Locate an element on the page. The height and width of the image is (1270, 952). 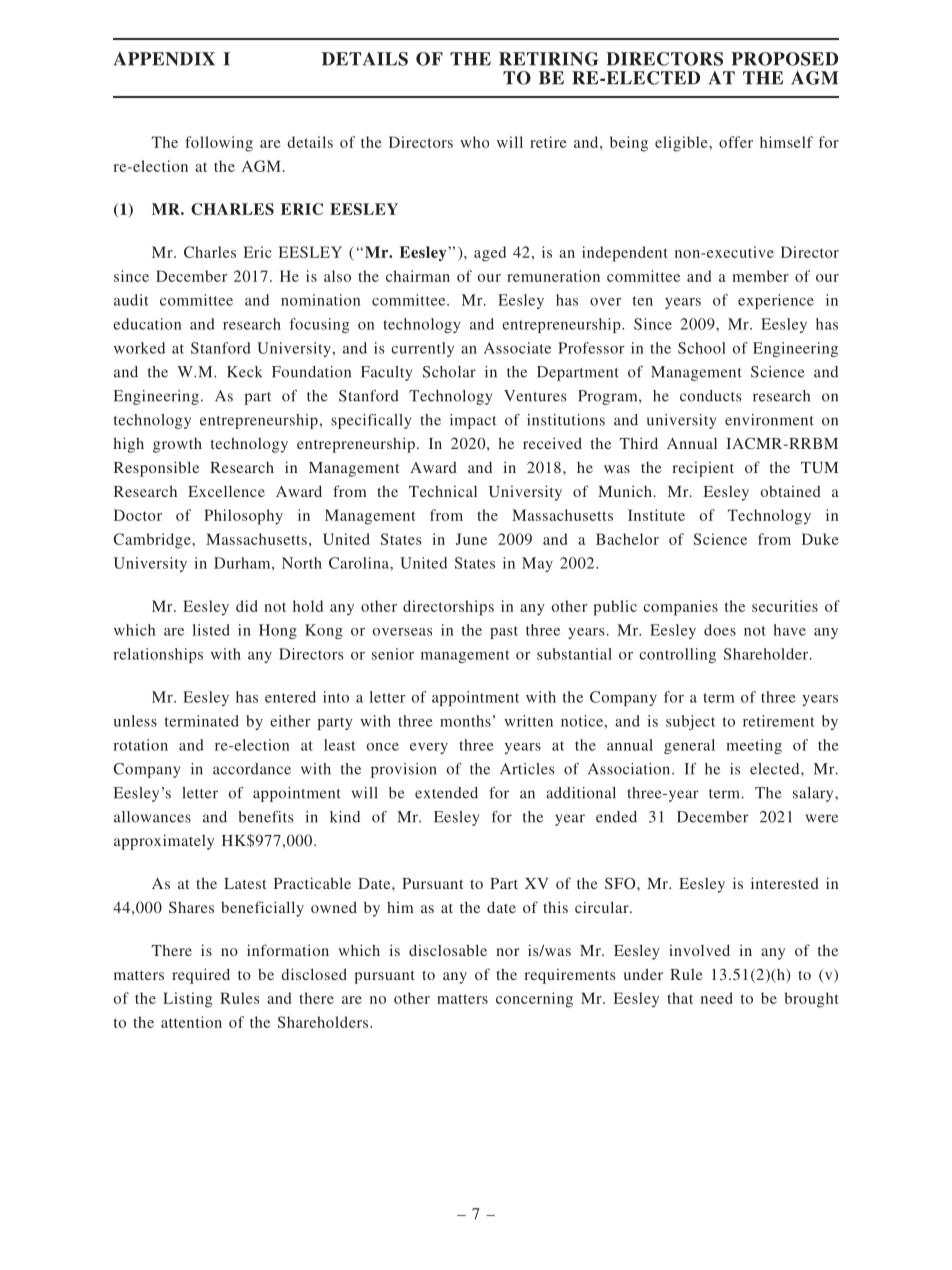
APPENDIX is located at coordinates (164, 59).
